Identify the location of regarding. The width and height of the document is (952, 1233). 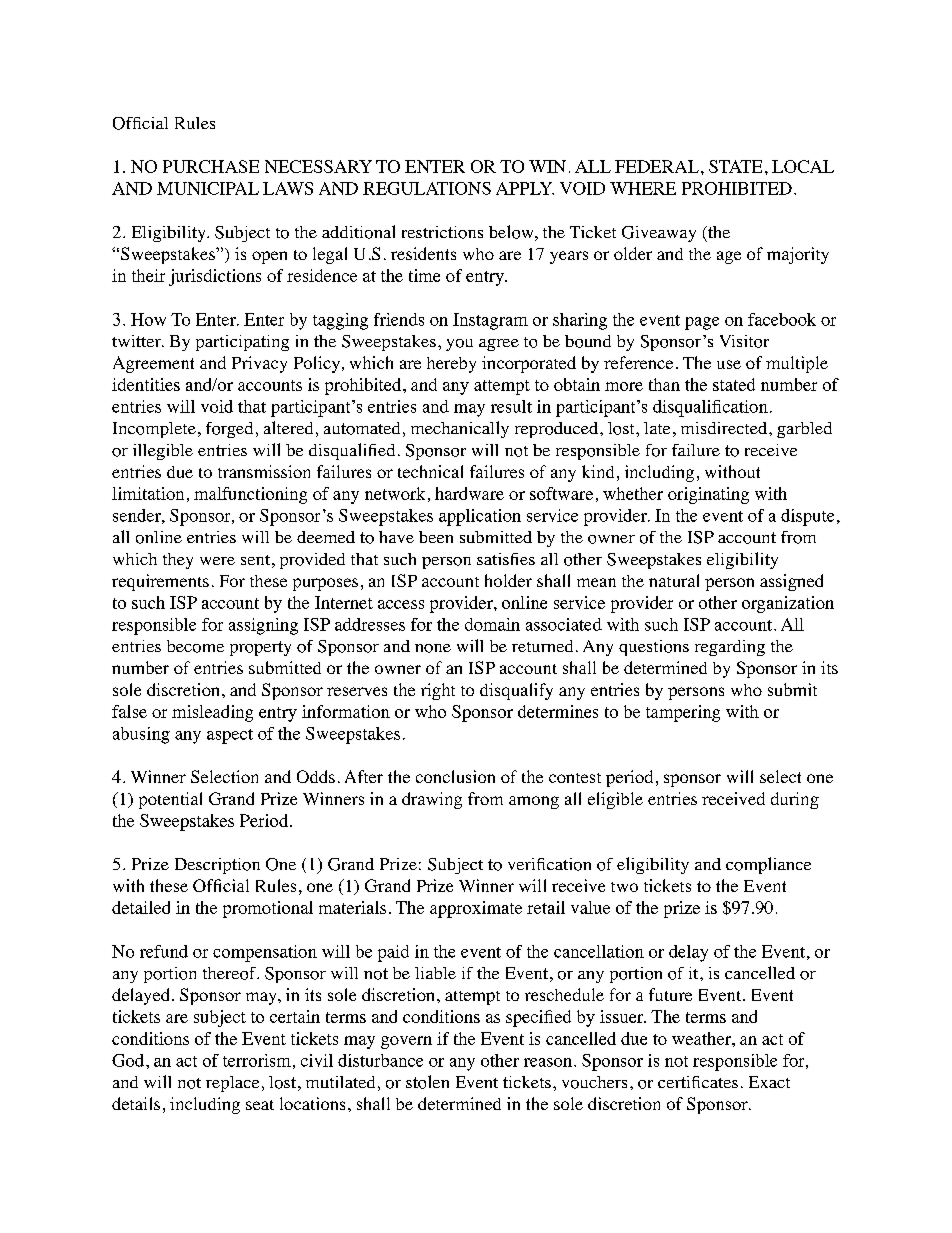
(730, 648).
